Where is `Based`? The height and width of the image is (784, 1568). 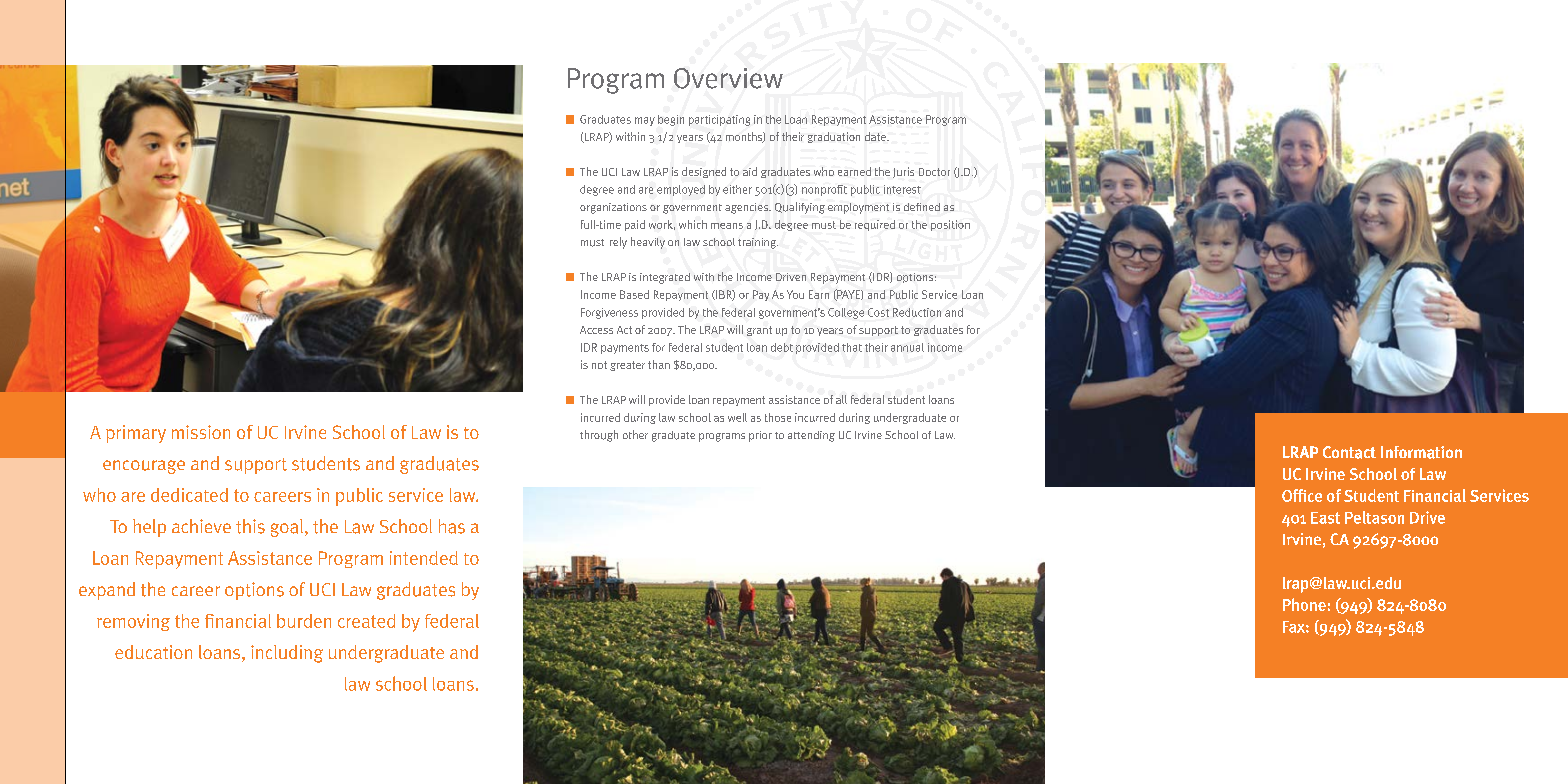 Based is located at coordinates (634, 294).
